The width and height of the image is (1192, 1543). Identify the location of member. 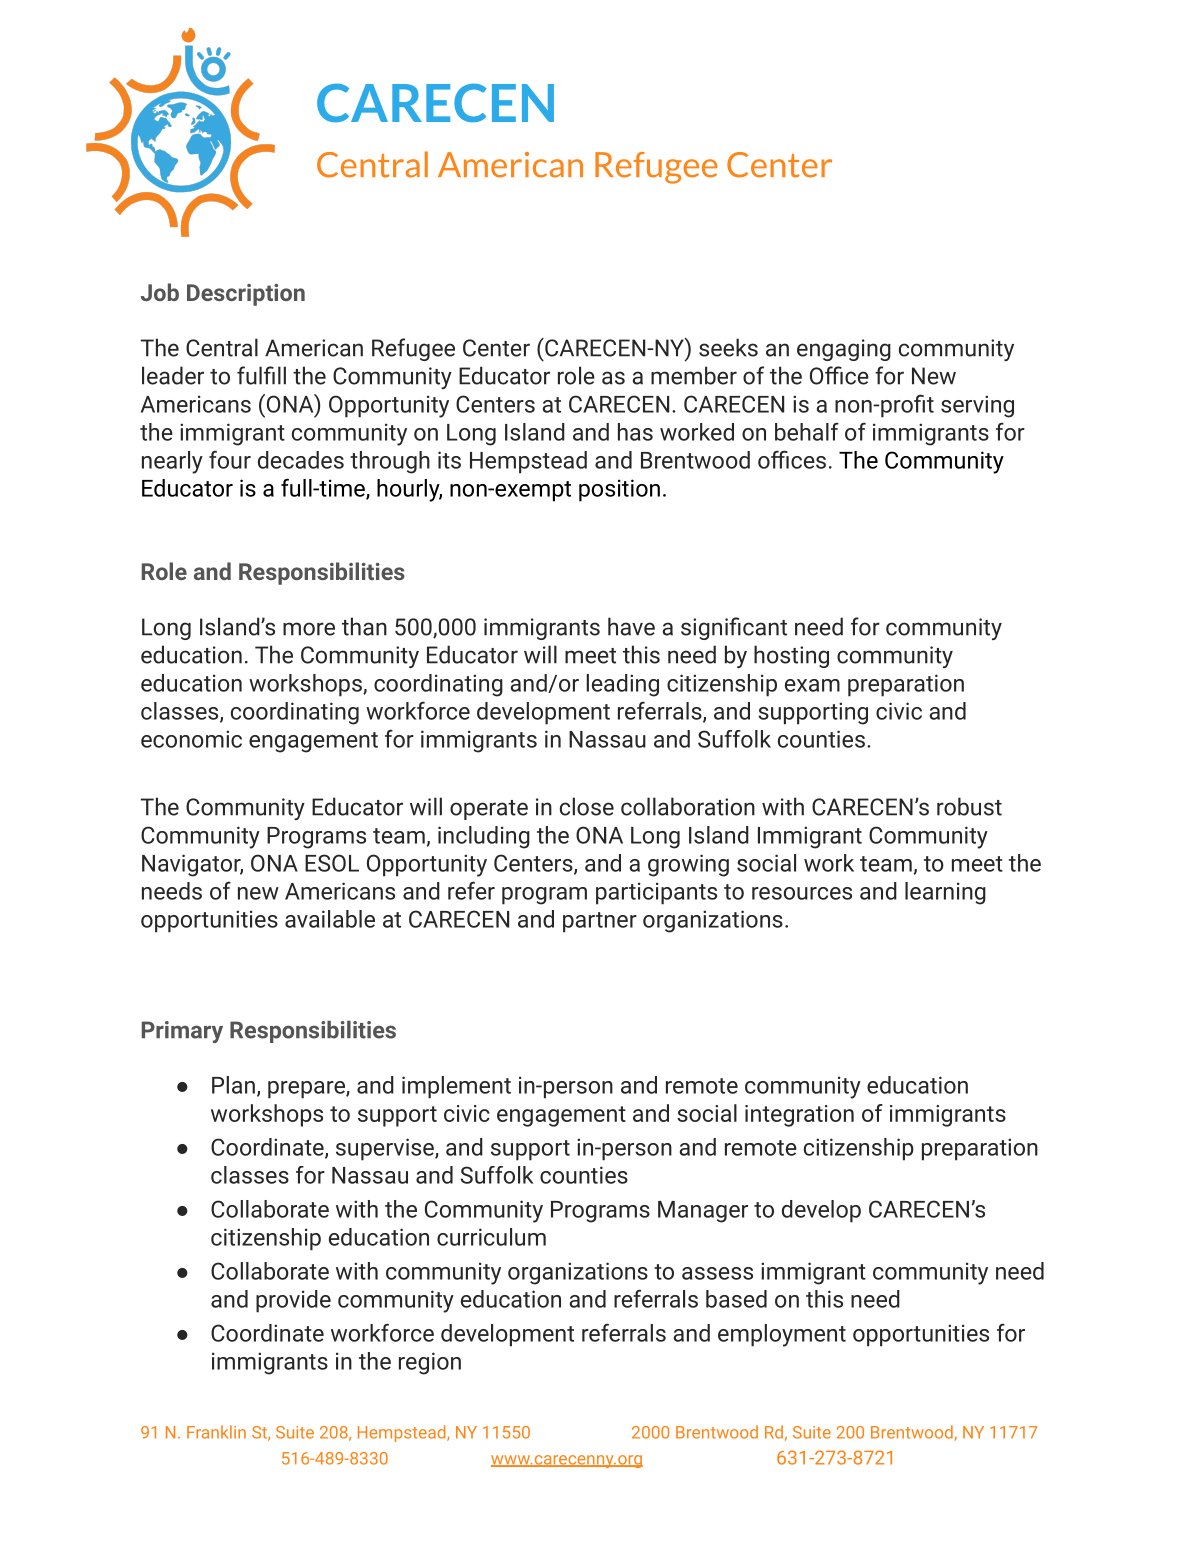
(694, 375).
